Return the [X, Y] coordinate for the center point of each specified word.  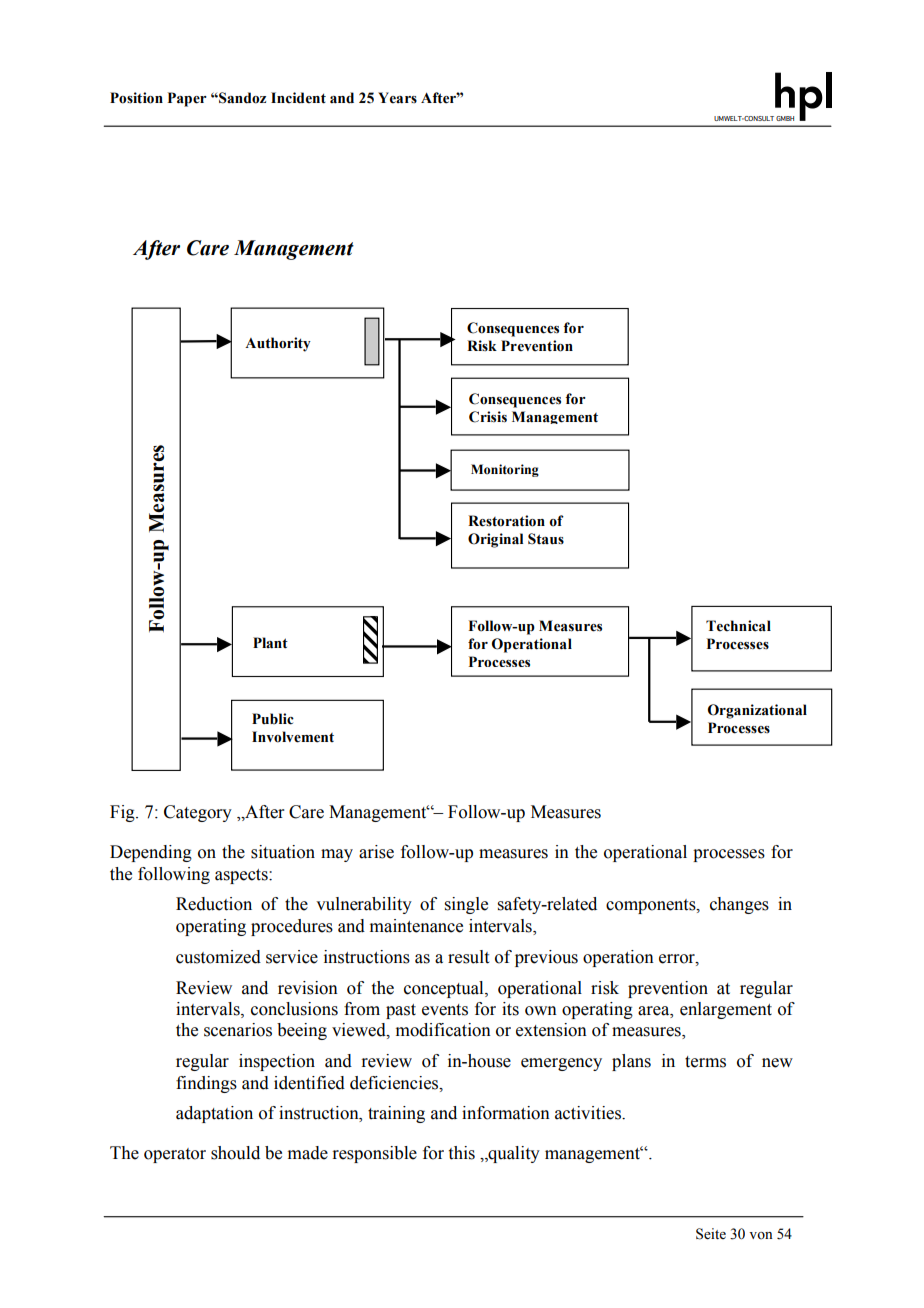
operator [175, 1155]
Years [397, 98]
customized [218, 957]
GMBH [785, 118]
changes [739, 905]
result [468, 957]
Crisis [488, 417]
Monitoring [505, 470]
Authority [278, 344]
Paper [187, 99]
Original [495, 540]
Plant [270, 643]
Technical [738, 626]
